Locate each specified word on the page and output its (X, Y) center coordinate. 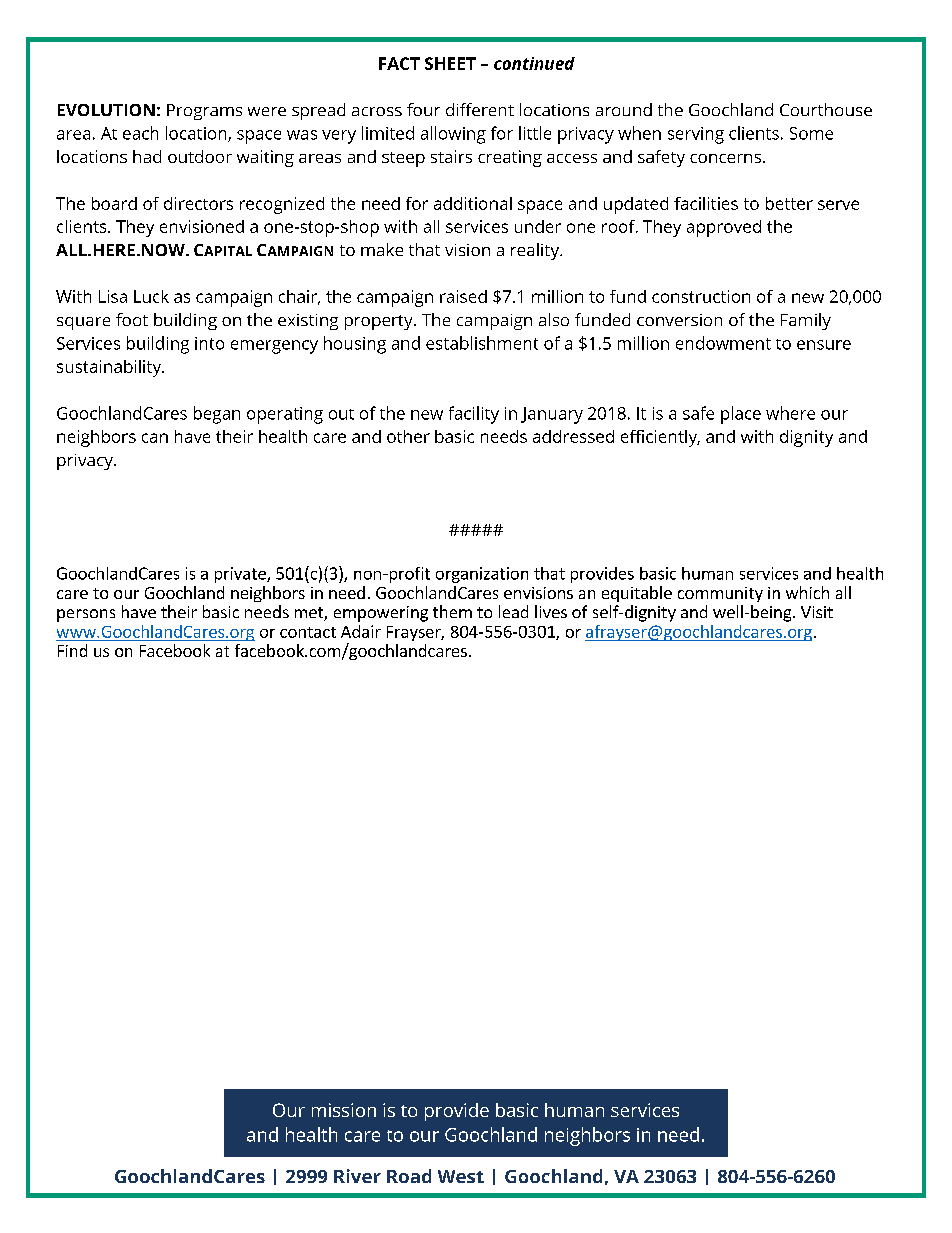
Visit (817, 612)
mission (344, 1110)
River (357, 1176)
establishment (482, 343)
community (720, 594)
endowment (723, 343)
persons (86, 615)
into (209, 343)
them (452, 611)
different (480, 109)
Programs (204, 112)
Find (72, 650)
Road (409, 1176)
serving (696, 135)
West (461, 1176)
